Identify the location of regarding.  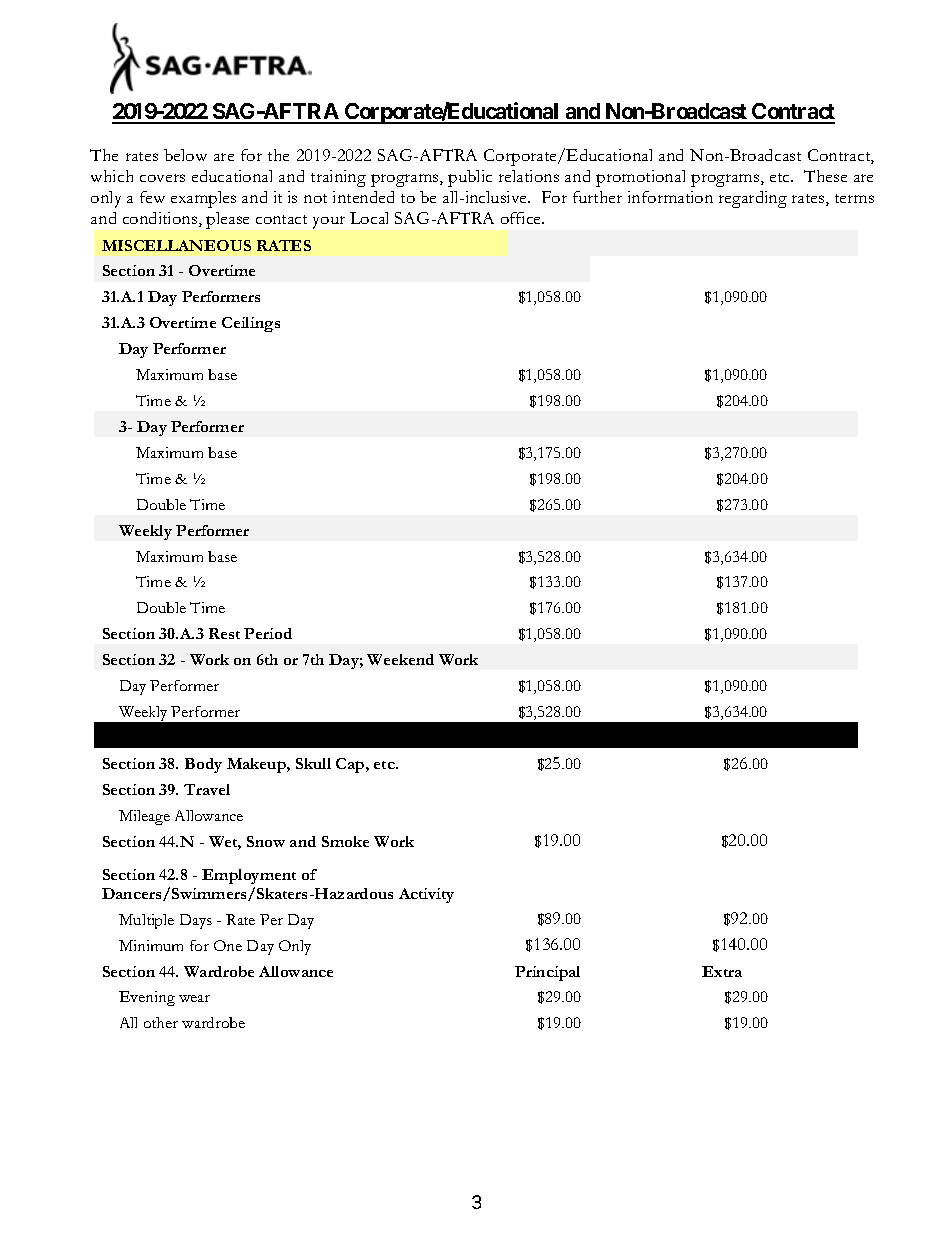
(753, 199).
